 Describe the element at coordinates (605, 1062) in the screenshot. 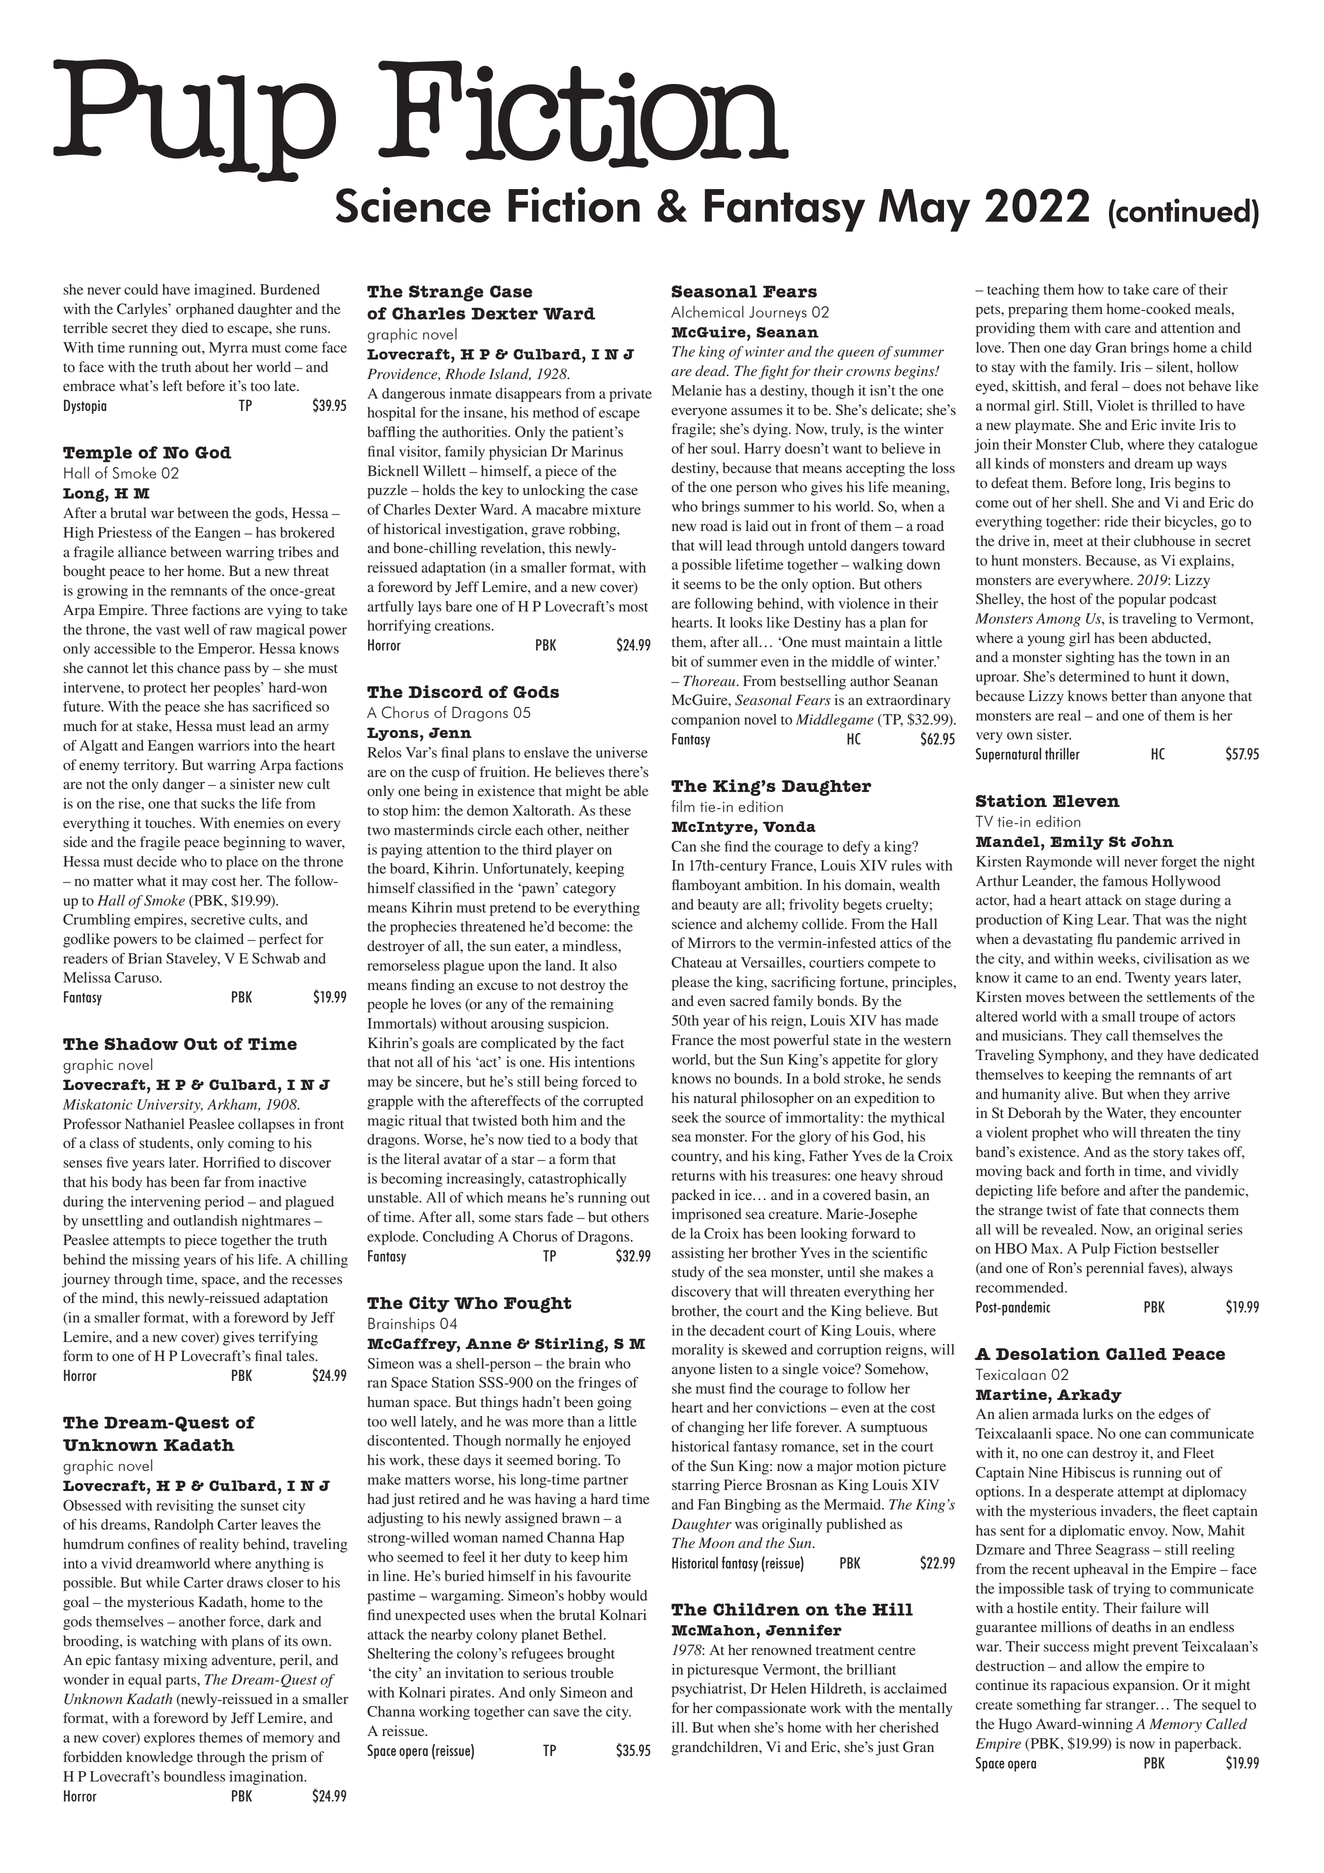

I see `intentions` at that location.
